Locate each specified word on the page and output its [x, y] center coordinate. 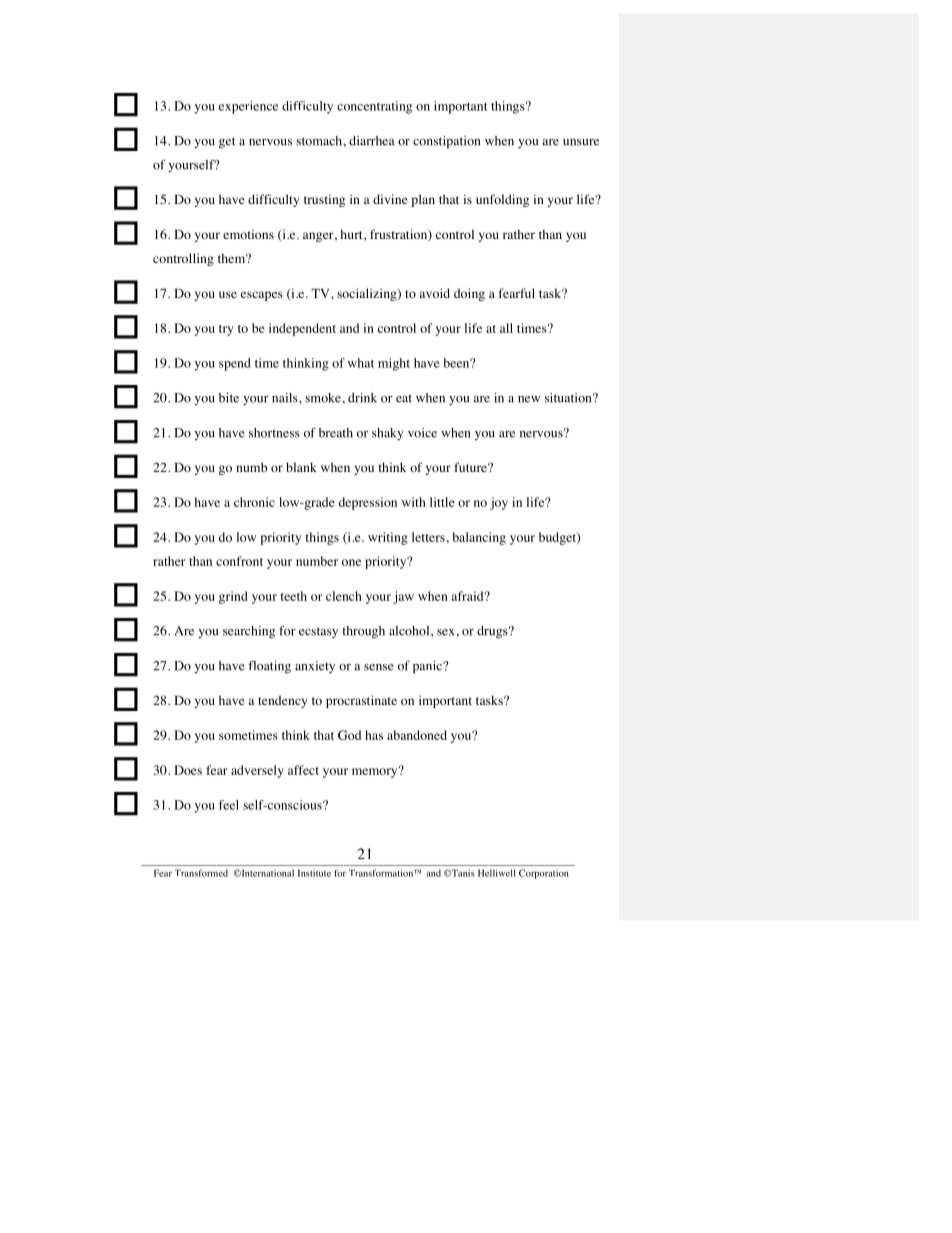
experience [248, 107]
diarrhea [372, 141]
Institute [314, 873]
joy [499, 503]
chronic [254, 502]
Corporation [544, 874]
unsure [581, 142]
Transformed [201, 873]
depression [368, 503]
